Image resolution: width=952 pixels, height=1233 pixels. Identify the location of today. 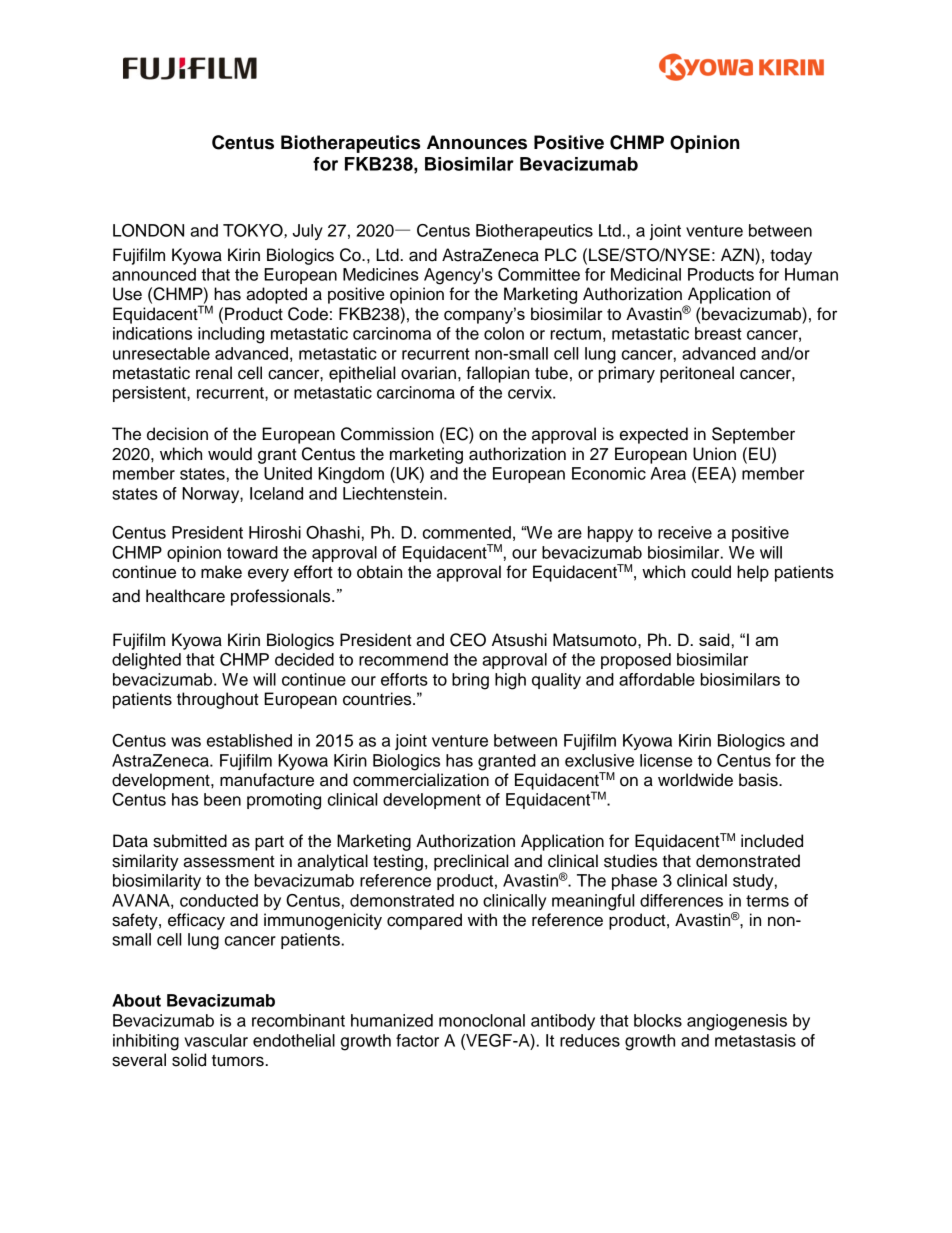
(791, 256).
